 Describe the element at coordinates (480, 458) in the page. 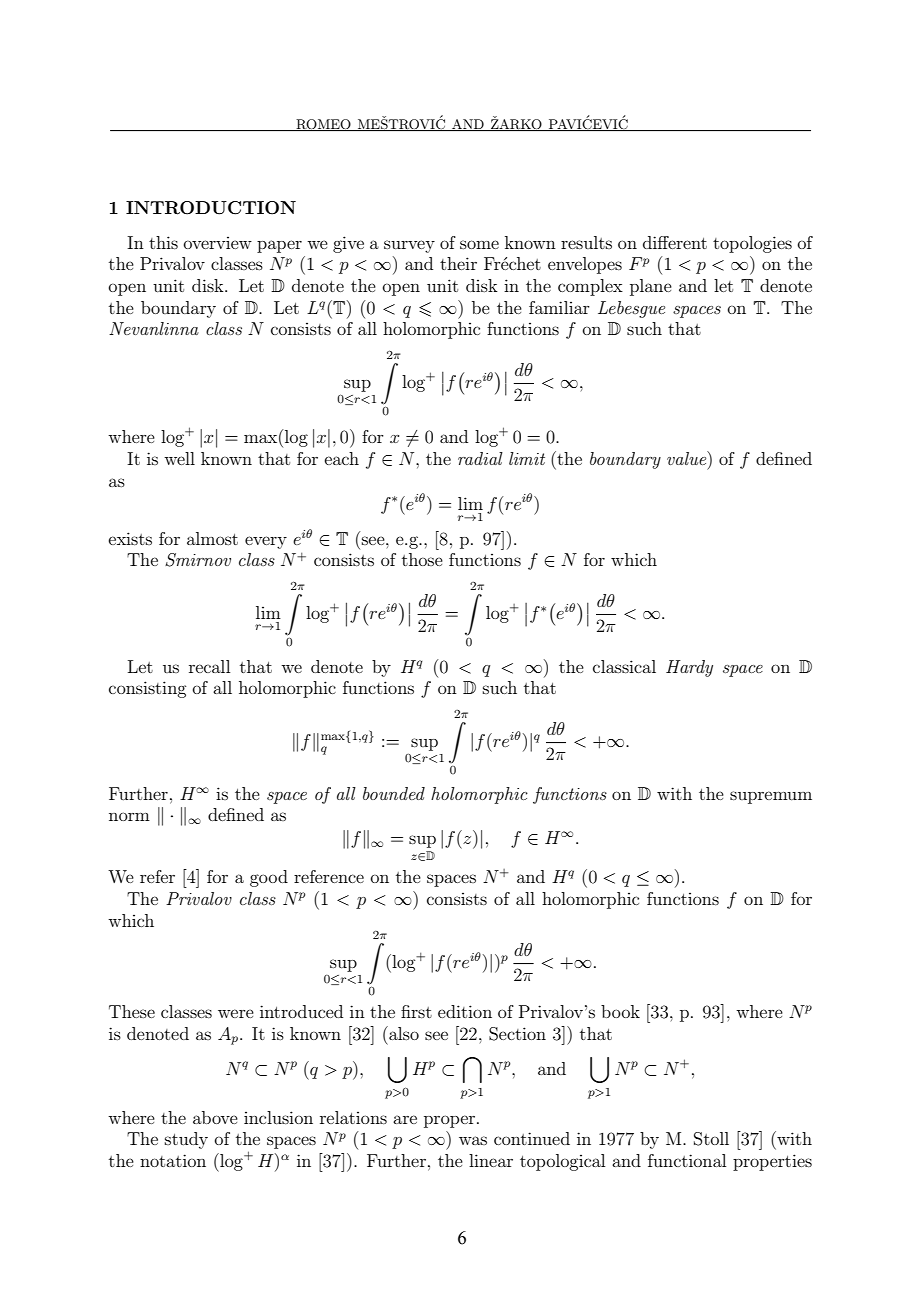

I see `radial` at that location.
